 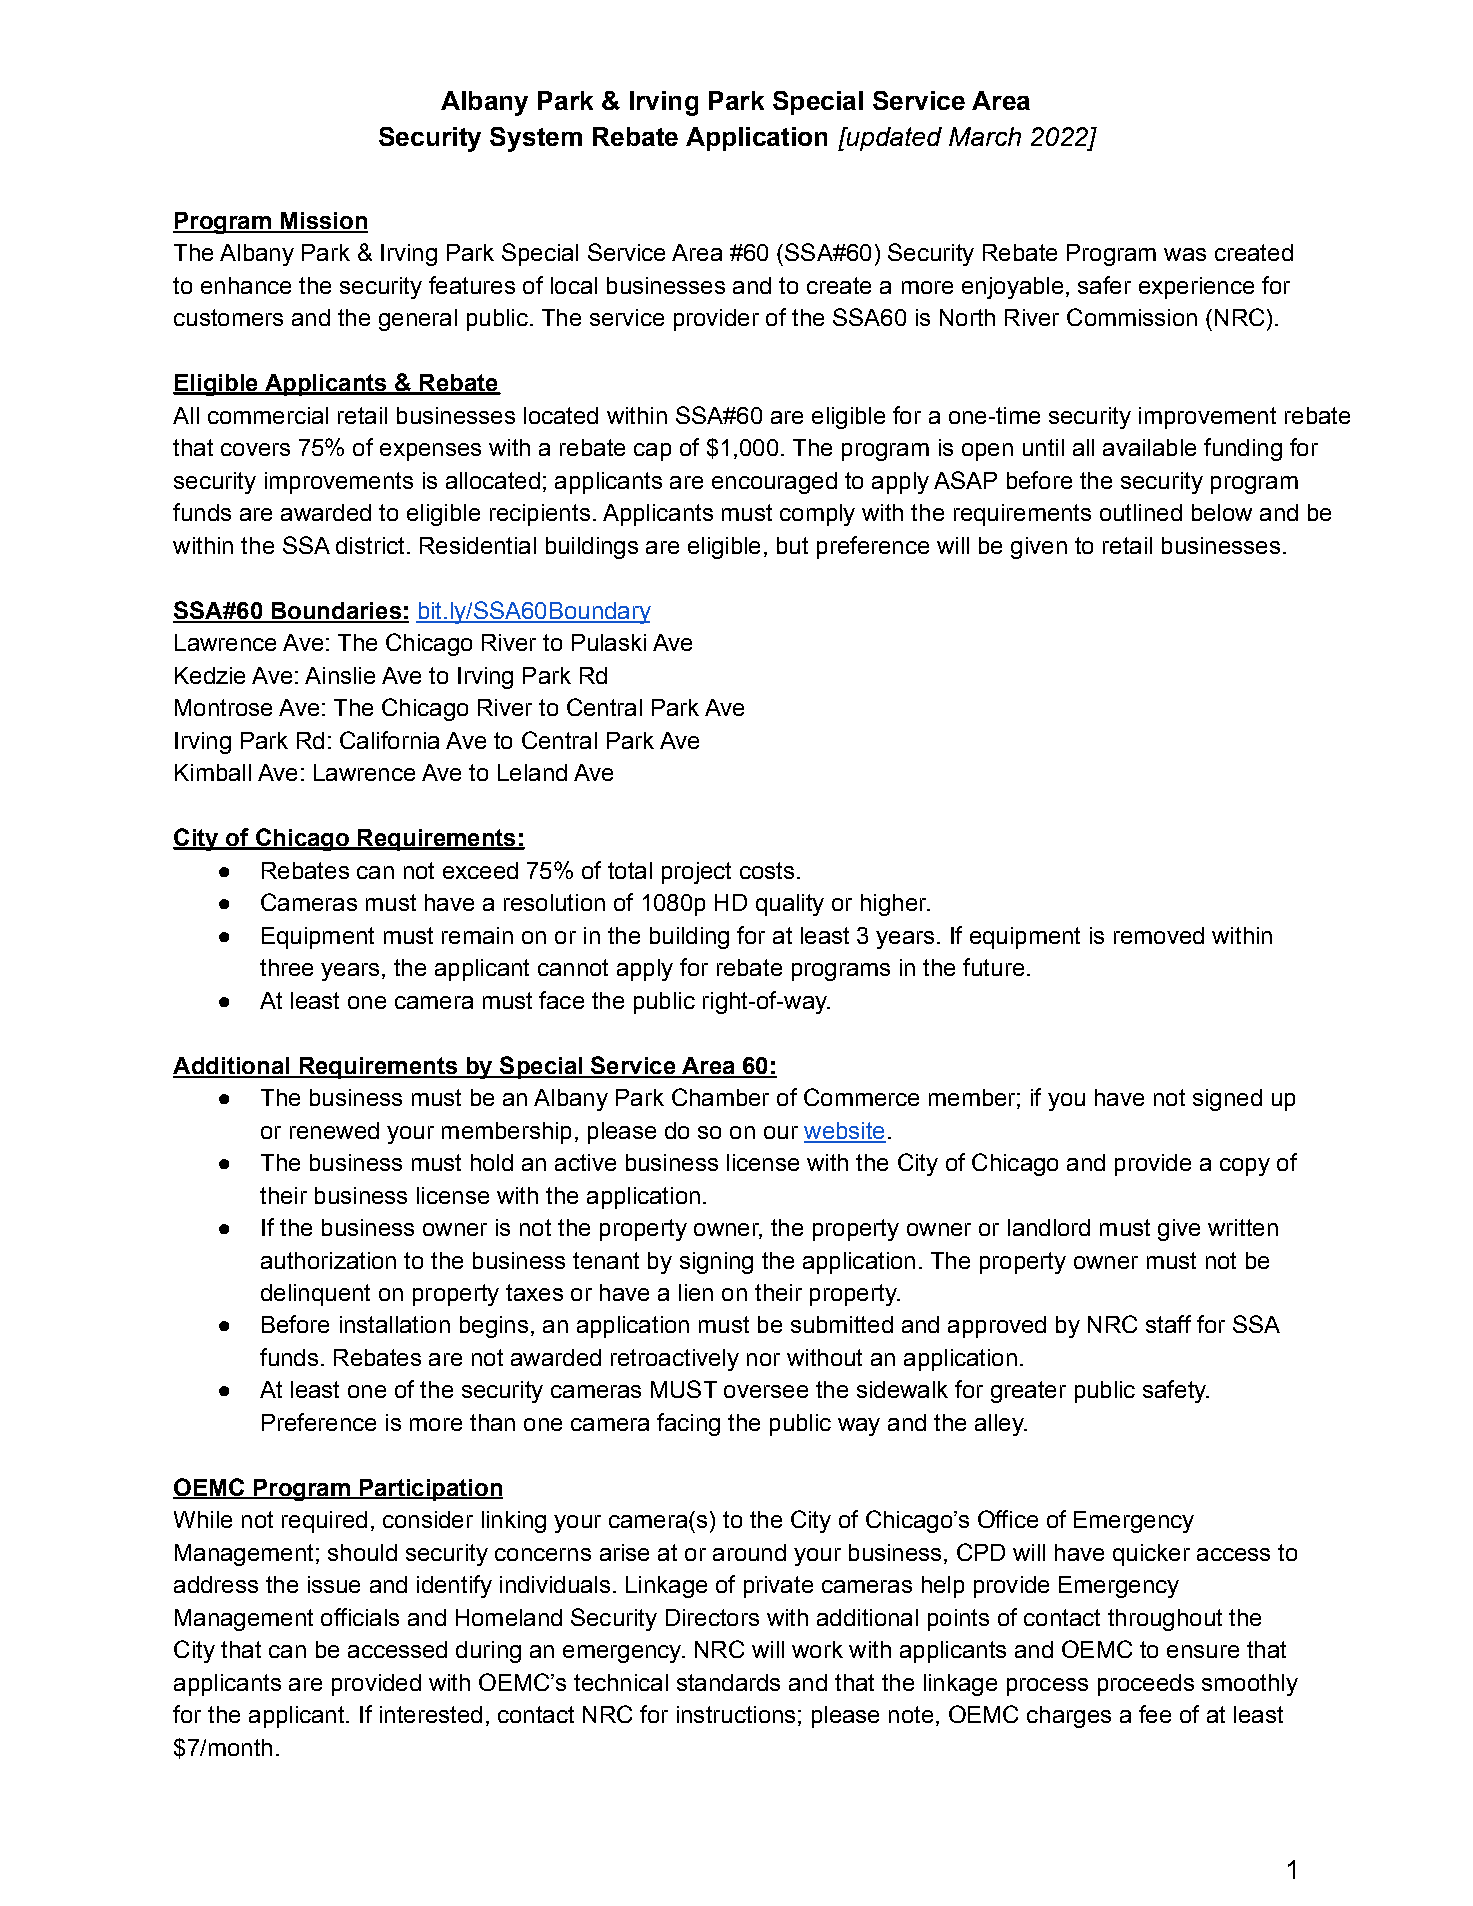 What do you see at coordinates (246, 285) in the screenshot?
I see `enhance` at bounding box center [246, 285].
